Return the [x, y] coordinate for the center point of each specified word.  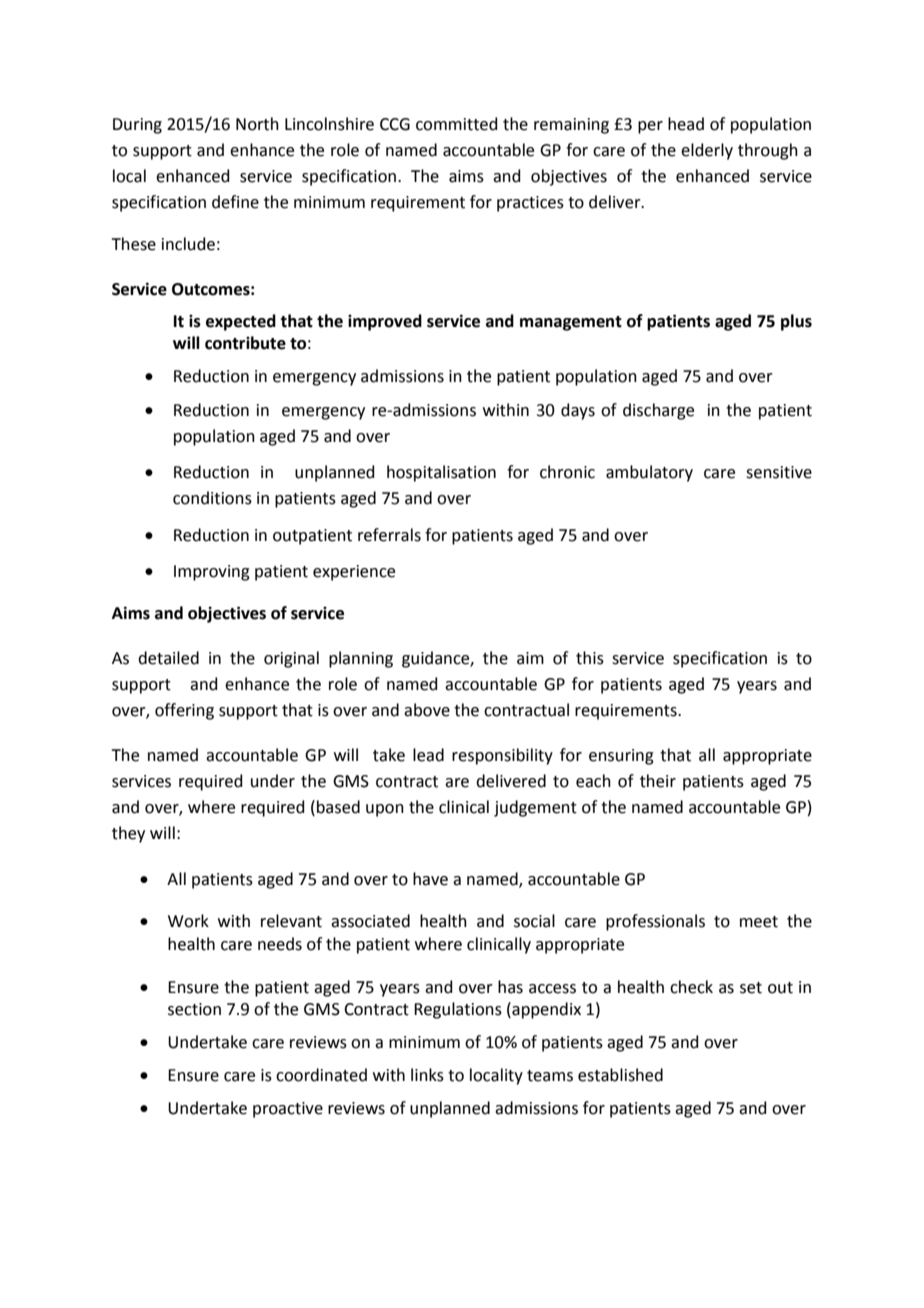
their [658, 781]
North [257, 124]
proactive [288, 1110]
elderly [707, 151]
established [620, 1075]
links [427, 1075]
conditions [212, 498]
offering [184, 711]
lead [428, 755]
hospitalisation [441, 473]
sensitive [779, 472]
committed [457, 124]
